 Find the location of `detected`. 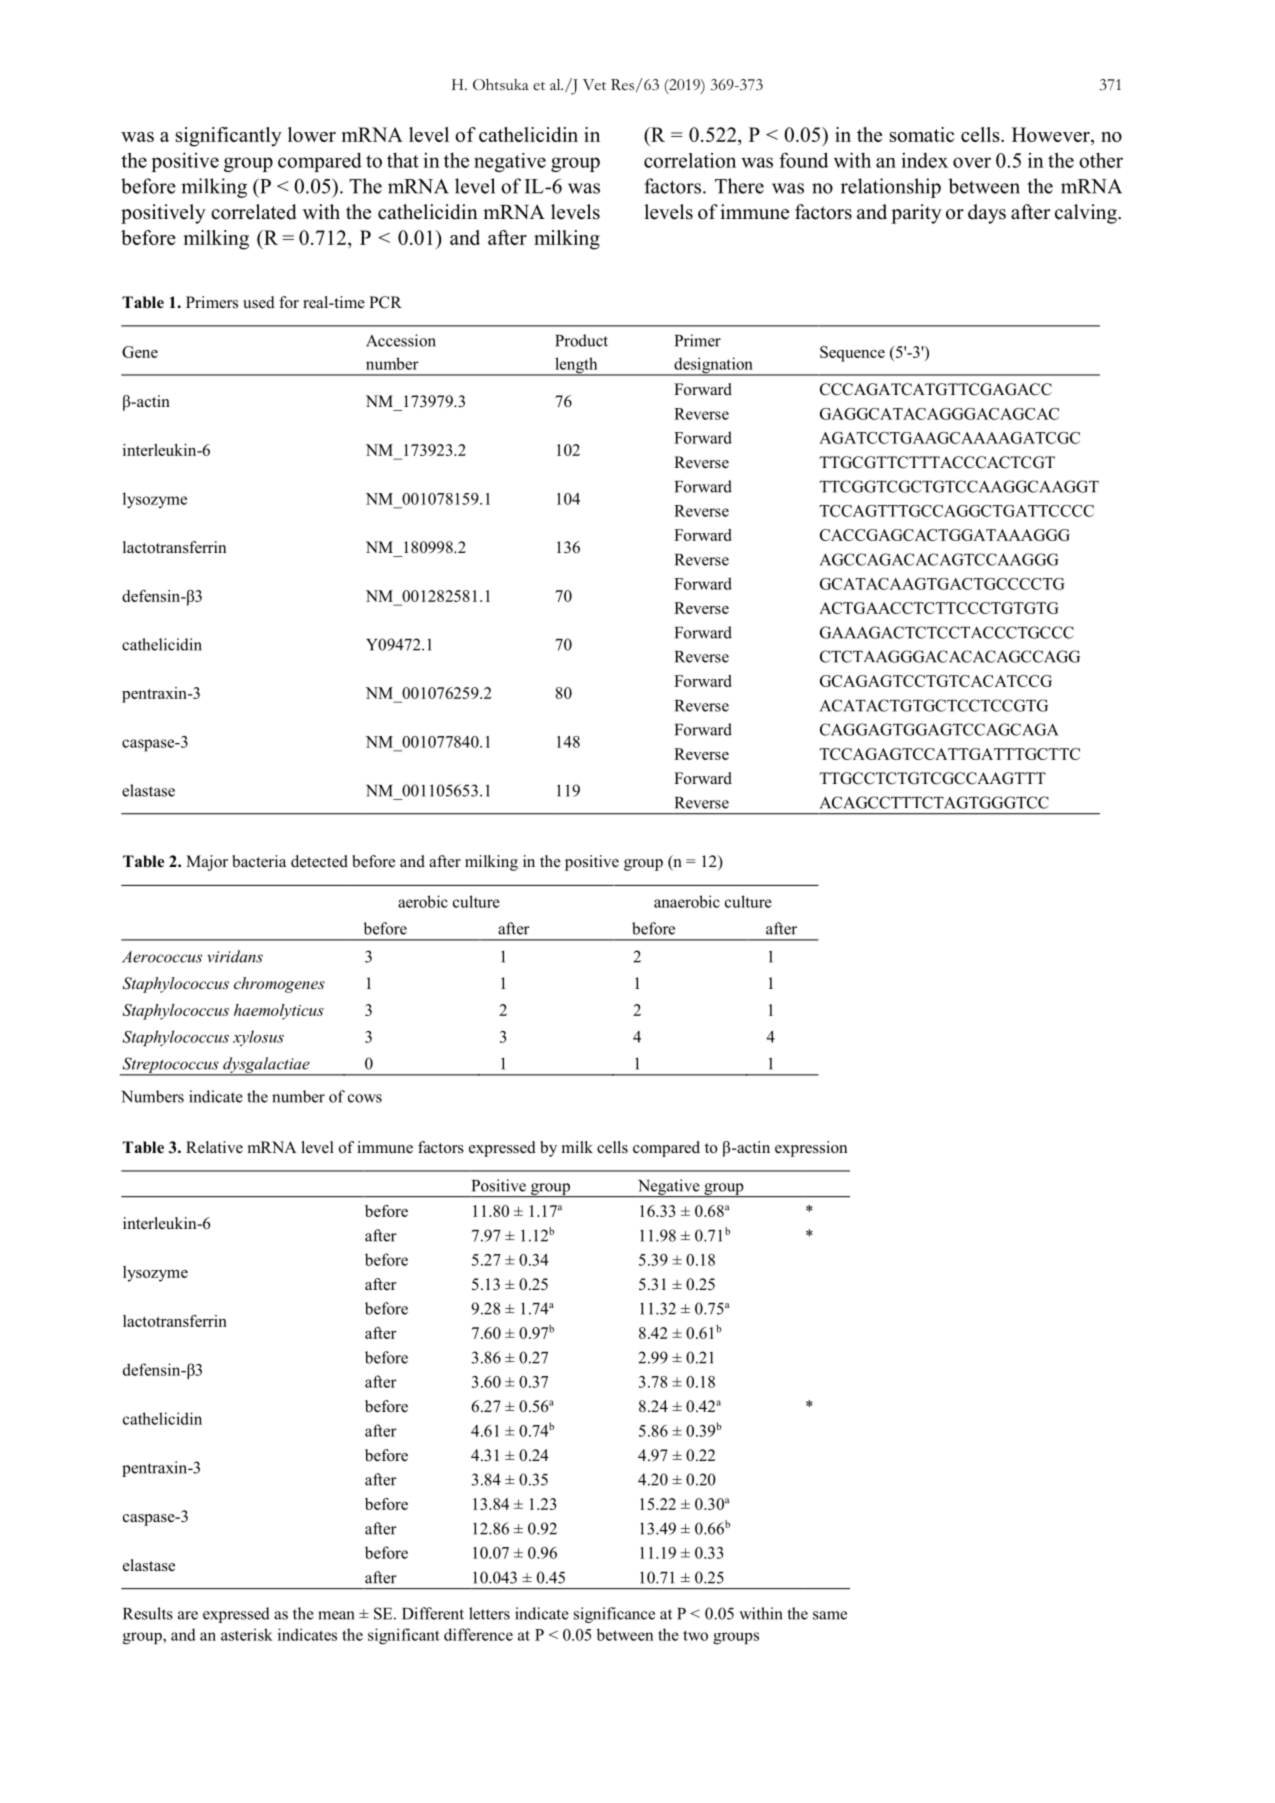

detected is located at coordinates (319, 861).
